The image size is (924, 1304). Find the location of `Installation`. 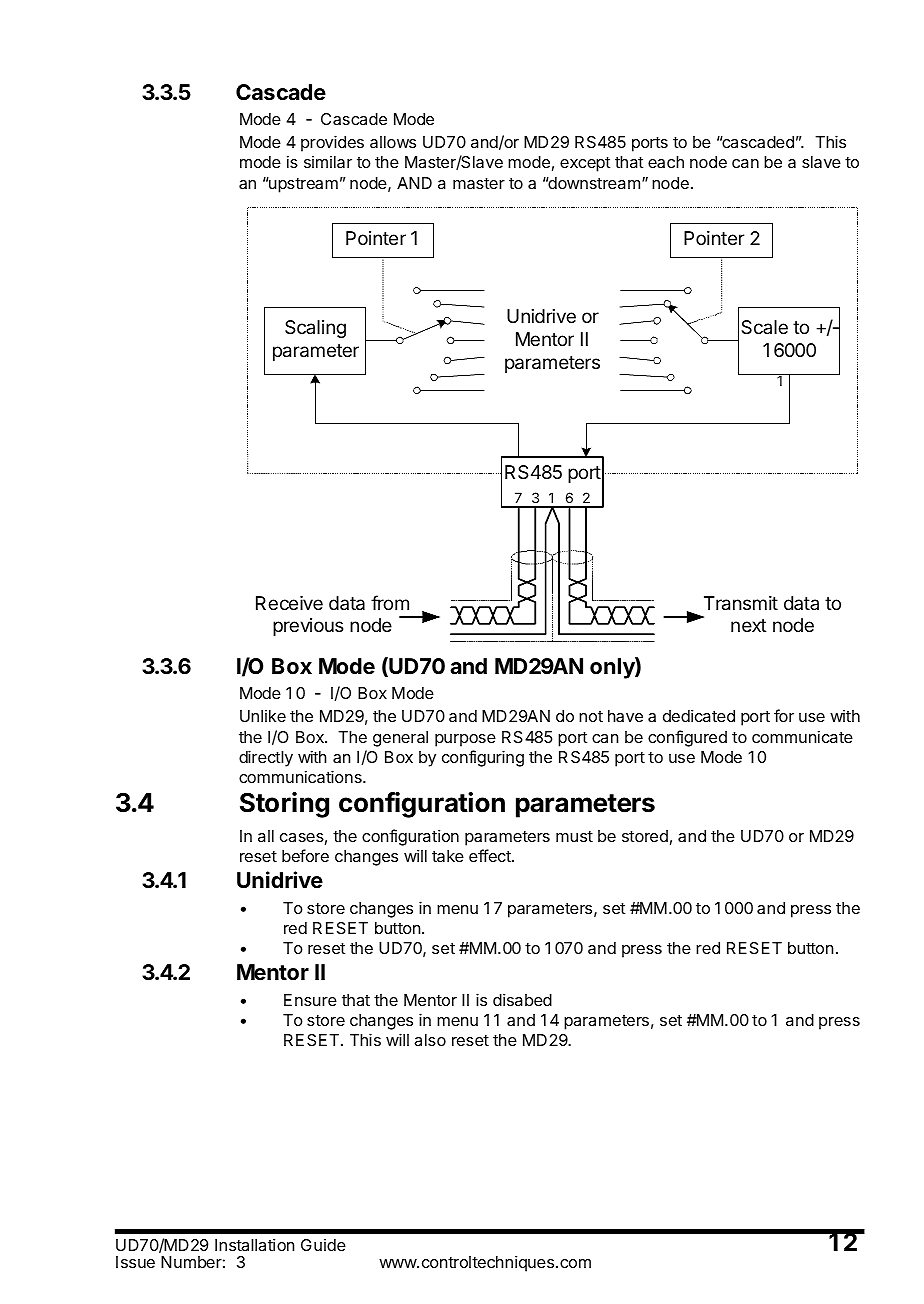

Installation is located at coordinates (254, 1244).
